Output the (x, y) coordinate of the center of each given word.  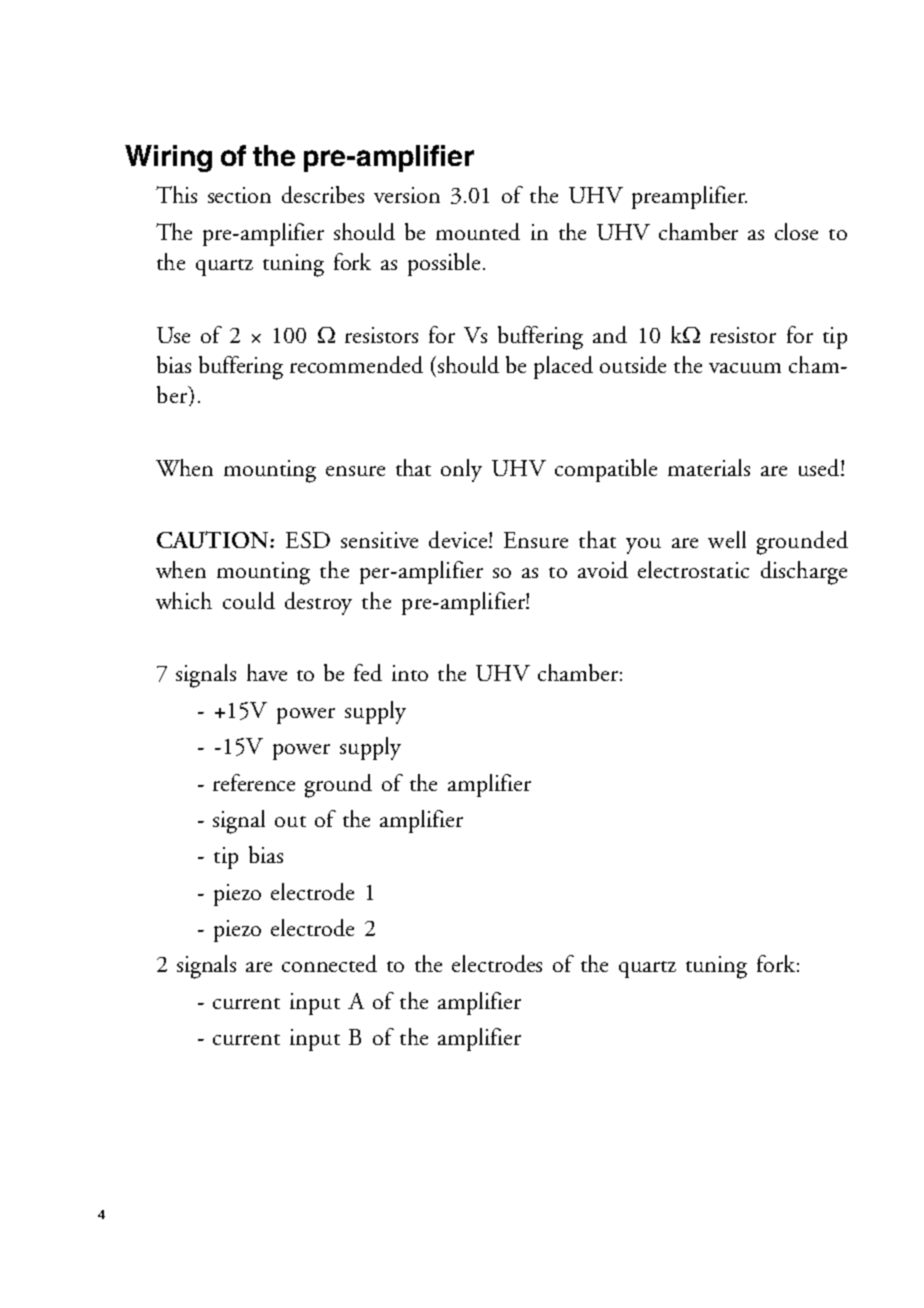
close (796, 231)
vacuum (745, 368)
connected (329, 963)
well (727, 539)
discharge (804, 573)
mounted (478, 231)
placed (563, 367)
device (459, 539)
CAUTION (214, 539)
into (410, 673)
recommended (356, 364)
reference (254, 782)
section (239, 195)
